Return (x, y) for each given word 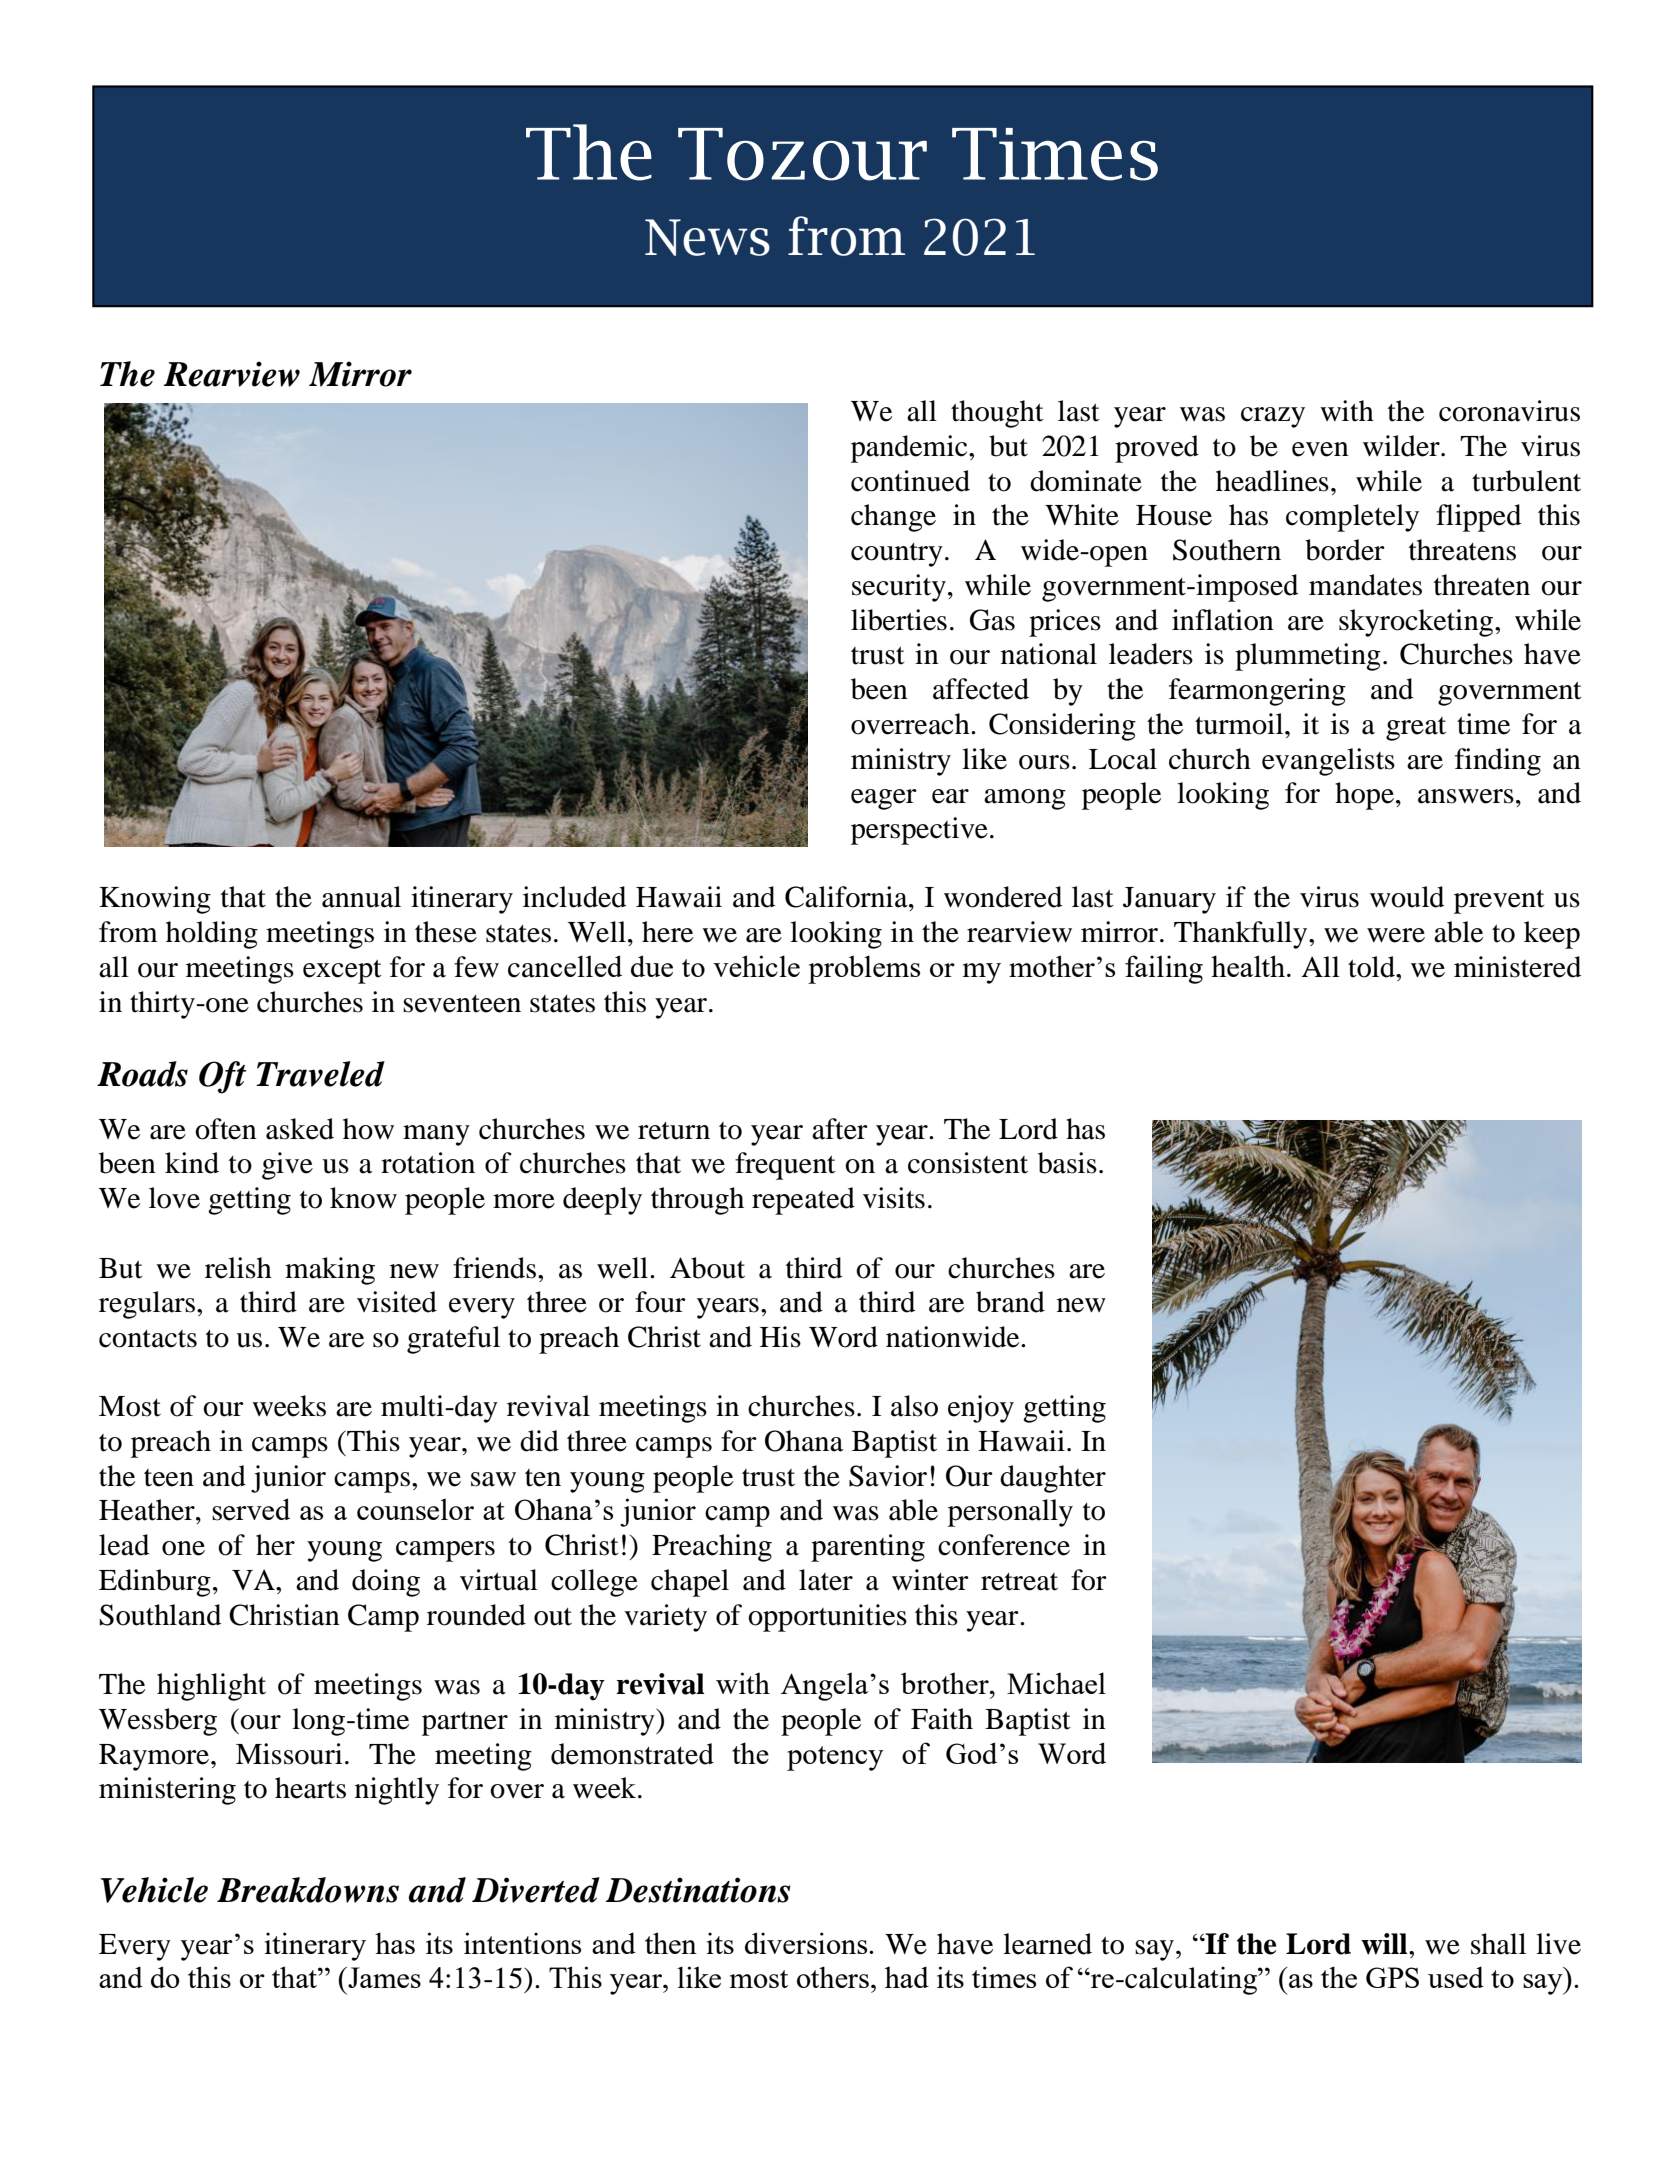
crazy (1273, 417)
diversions (807, 1943)
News (707, 237)
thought (997, 414)
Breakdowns (308, 1890)
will (1385, 1944)
